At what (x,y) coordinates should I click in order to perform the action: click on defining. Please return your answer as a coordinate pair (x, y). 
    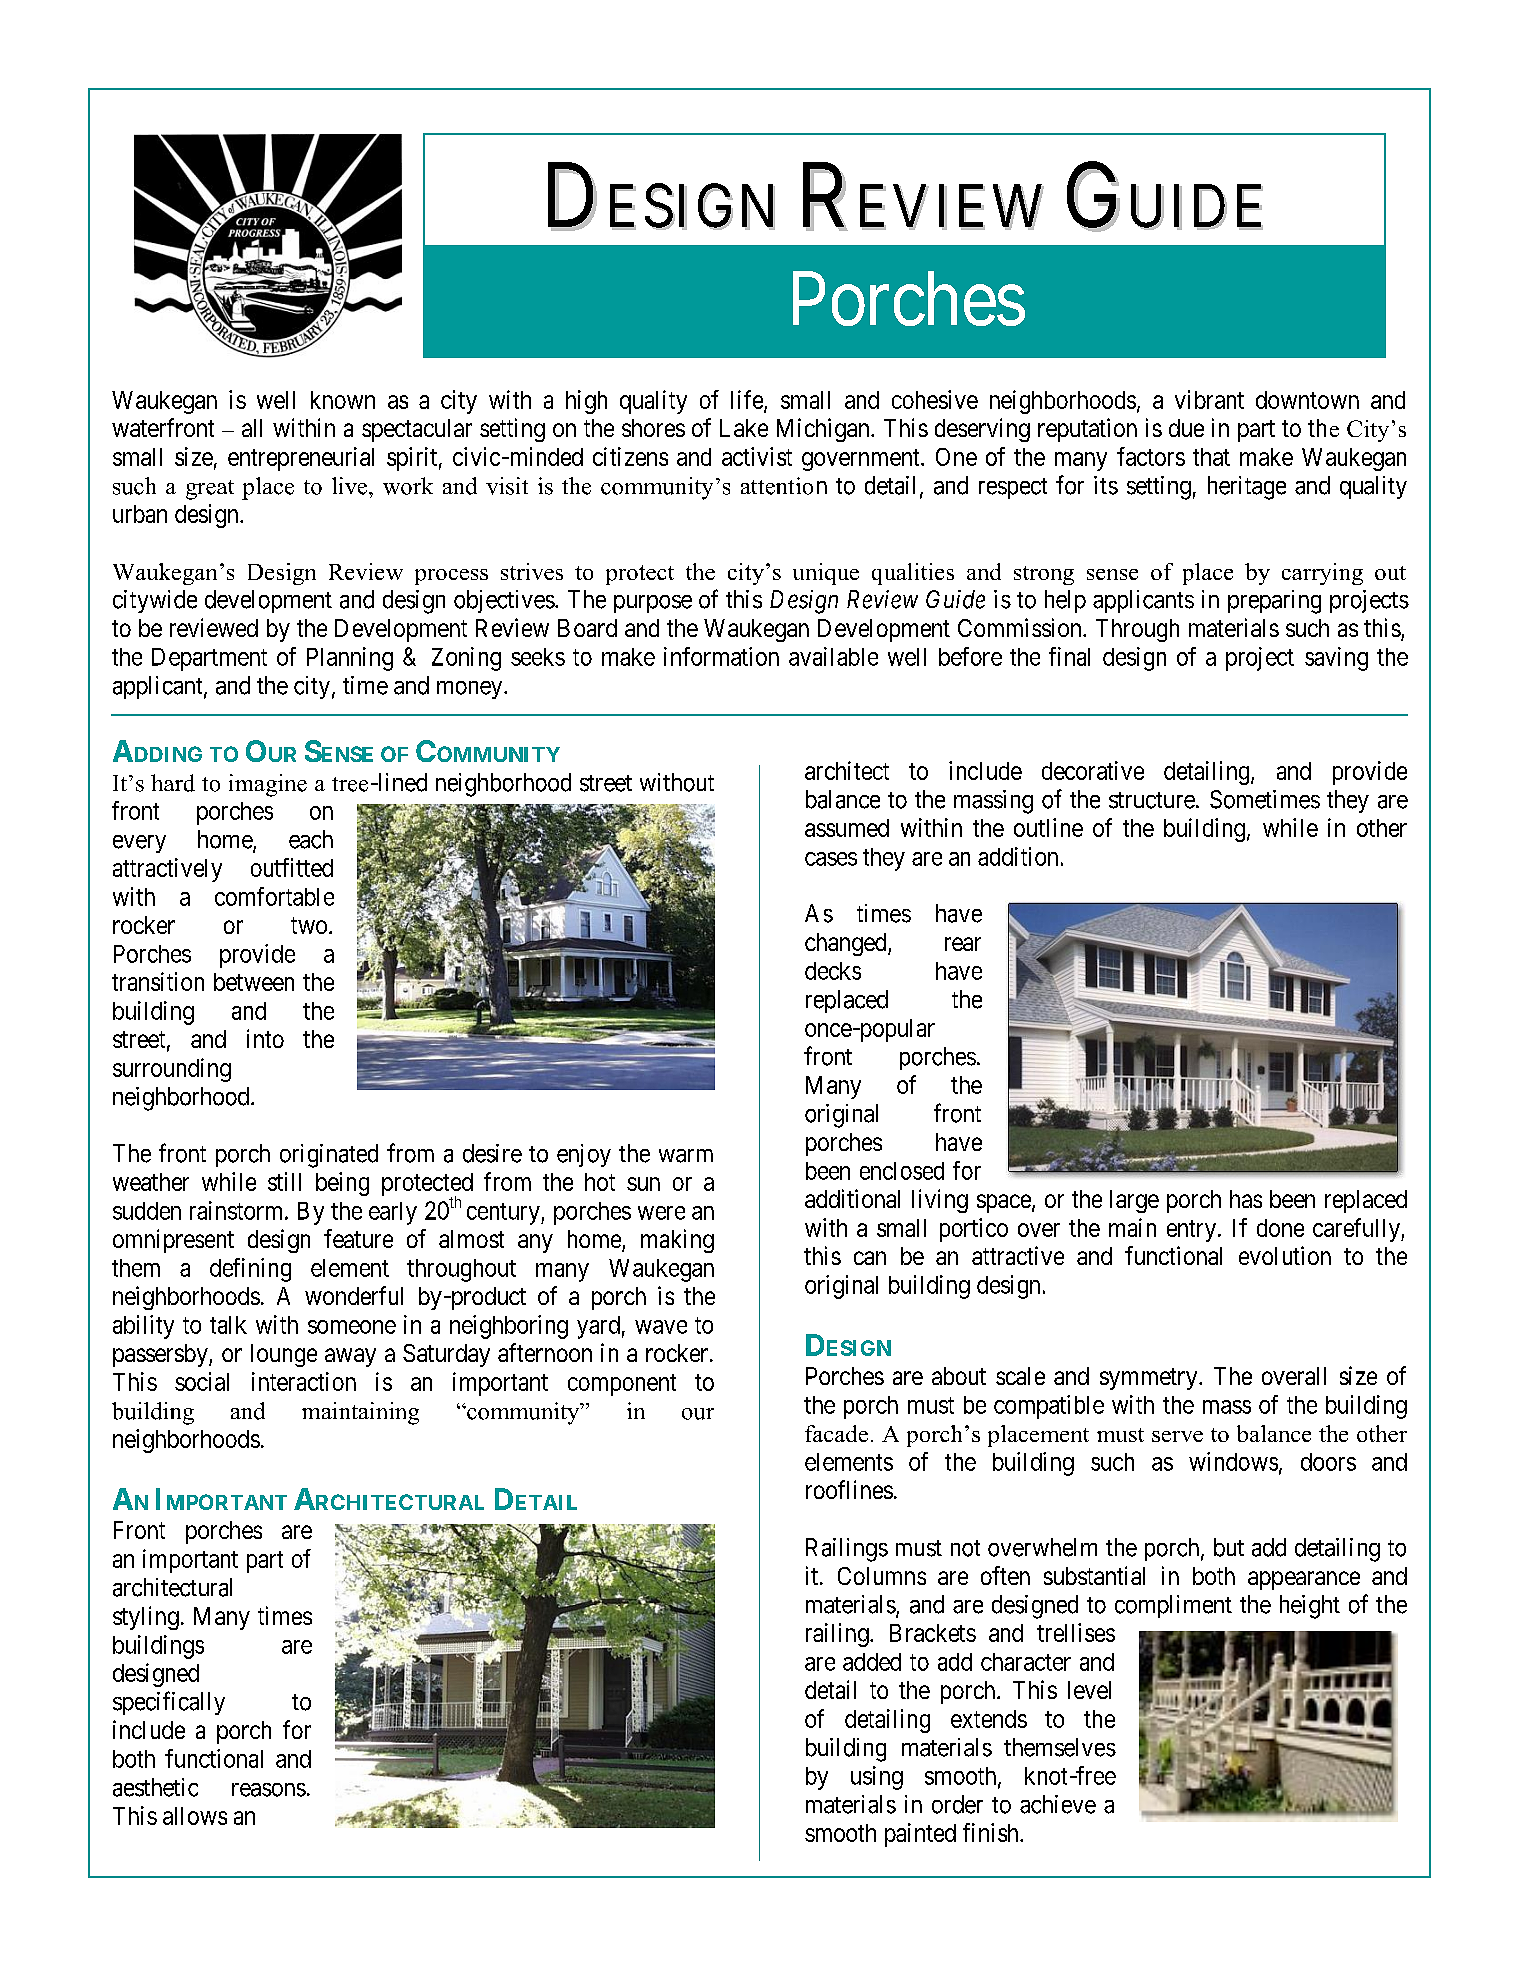
    Looking at the image, I should click on (250, 1270).
